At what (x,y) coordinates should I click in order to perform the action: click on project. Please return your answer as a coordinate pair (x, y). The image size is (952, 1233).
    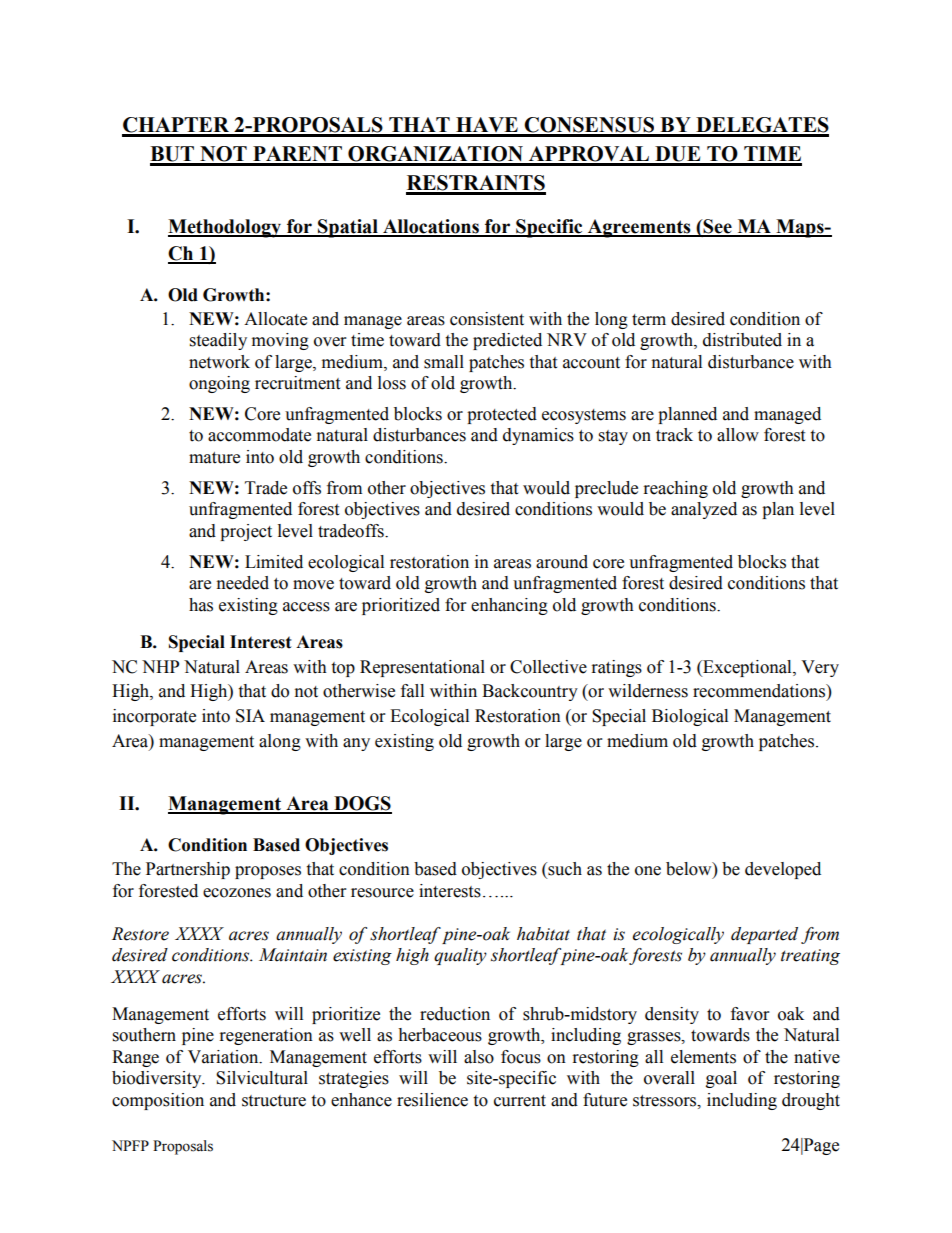
    Looking at the image, I should click on (246, 532).
